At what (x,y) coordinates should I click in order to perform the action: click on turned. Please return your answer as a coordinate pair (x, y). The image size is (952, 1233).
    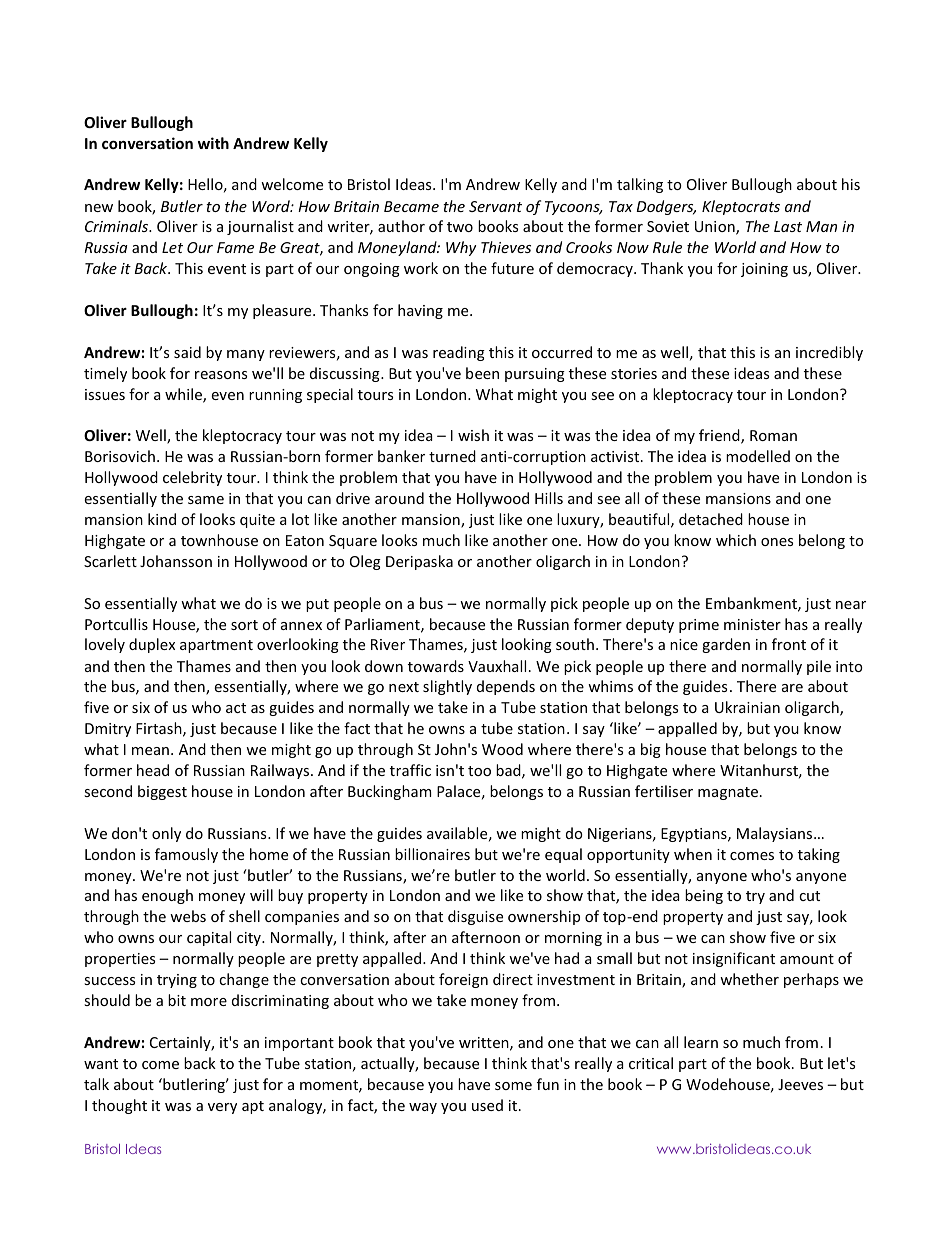
    Looking at the image, I should click on (452, 456).
